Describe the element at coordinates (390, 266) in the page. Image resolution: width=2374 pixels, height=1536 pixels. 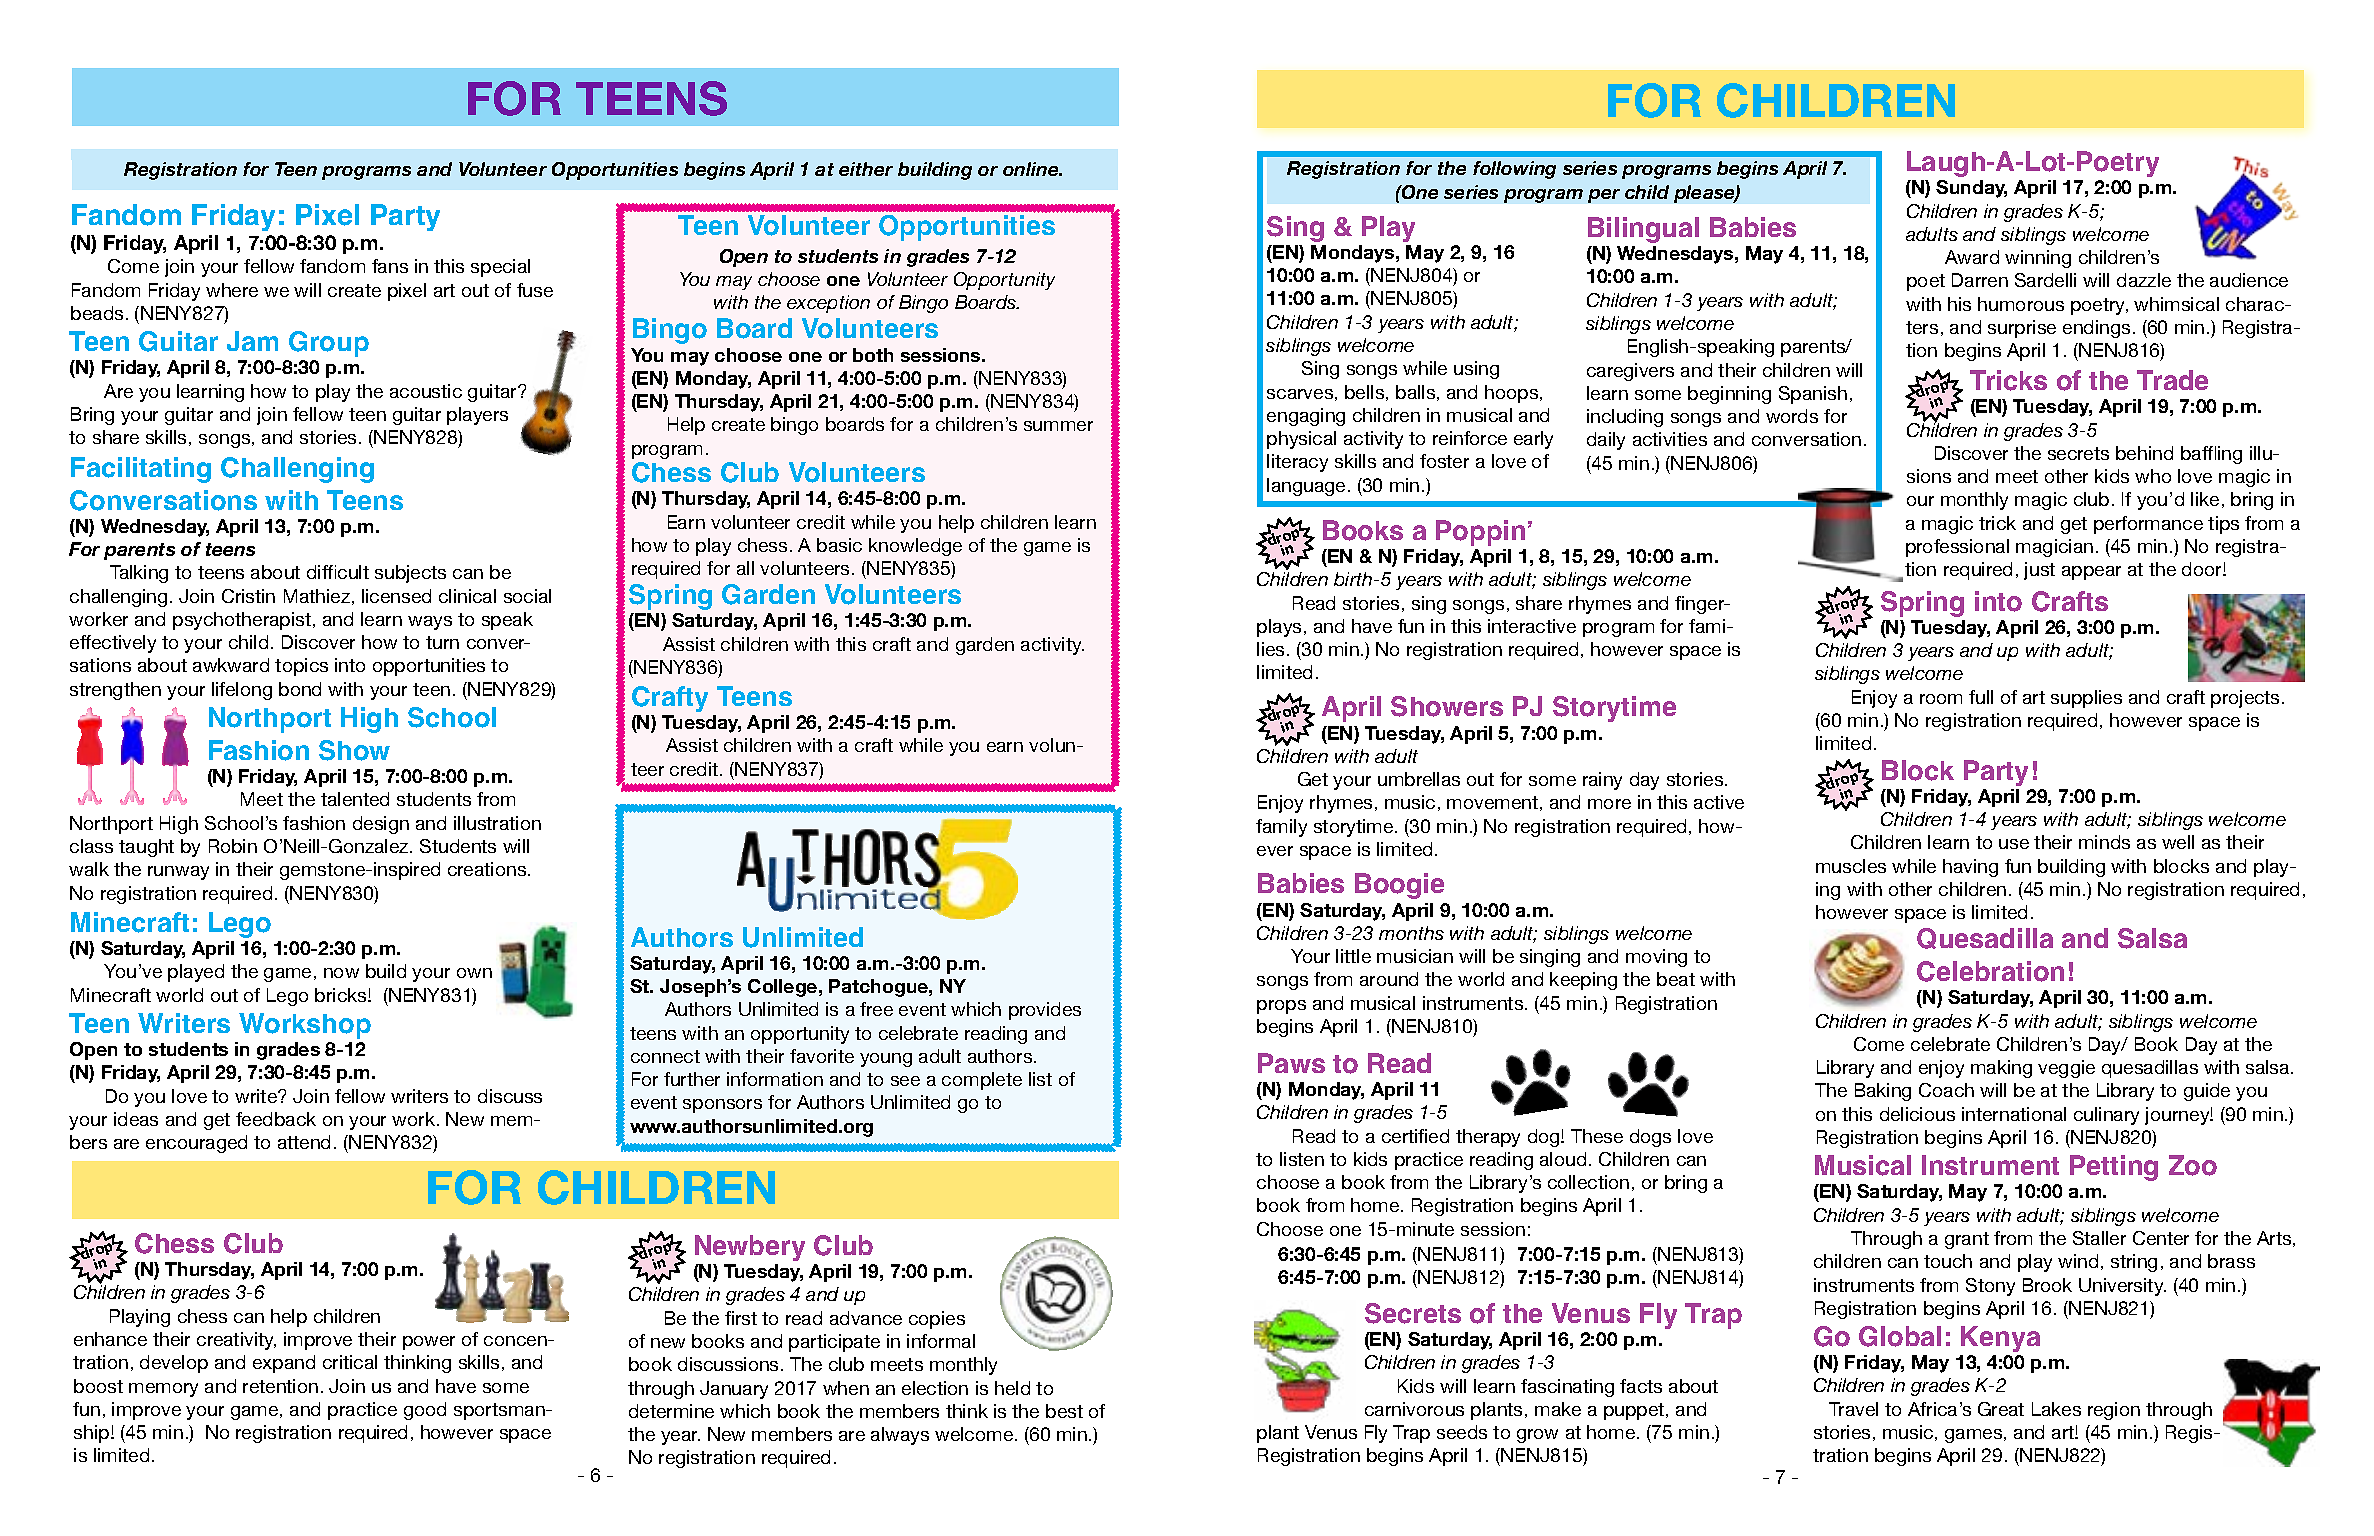
I see `fans` at that location.
